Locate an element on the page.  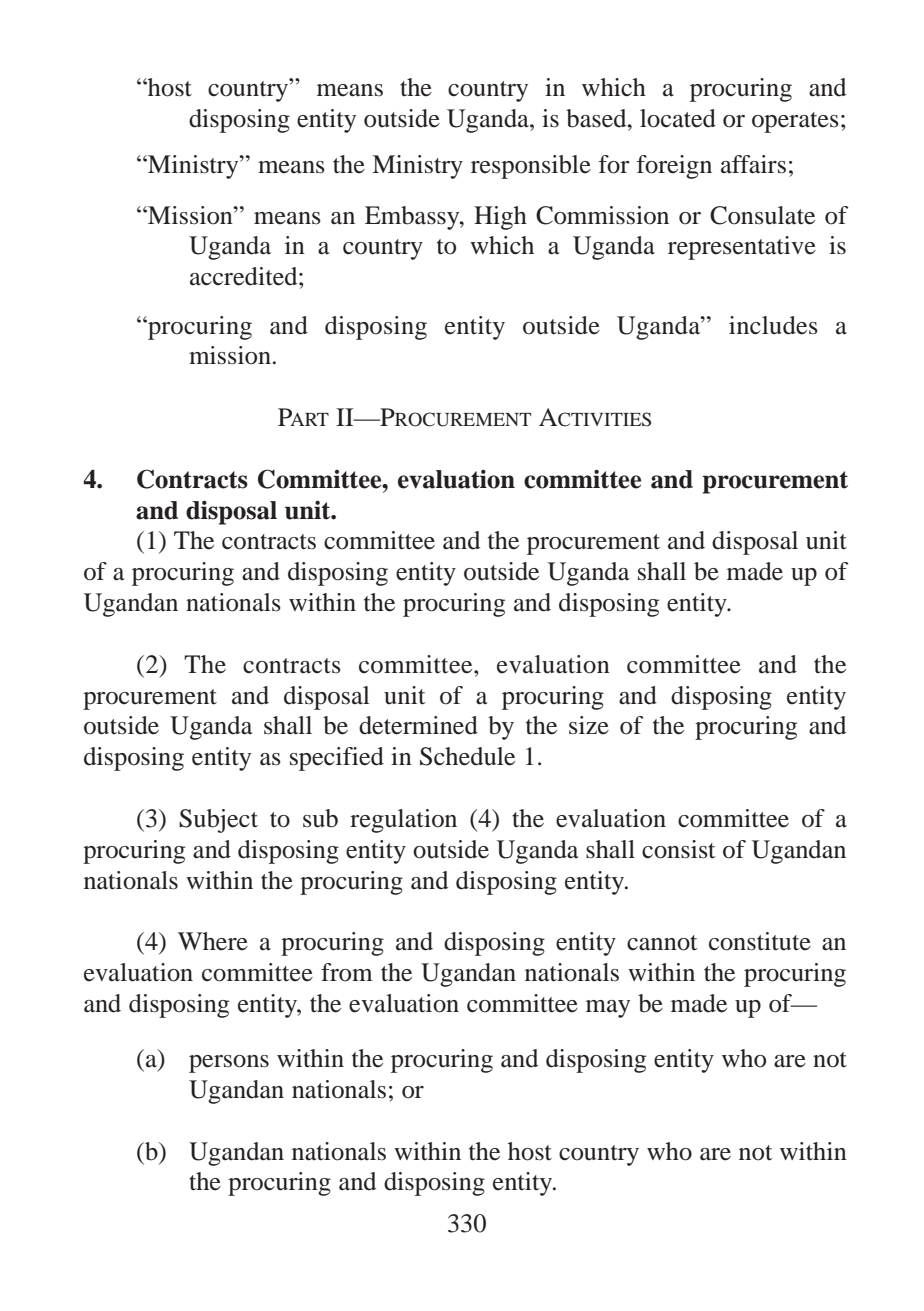
specified is located at coordinates (337, 759).
